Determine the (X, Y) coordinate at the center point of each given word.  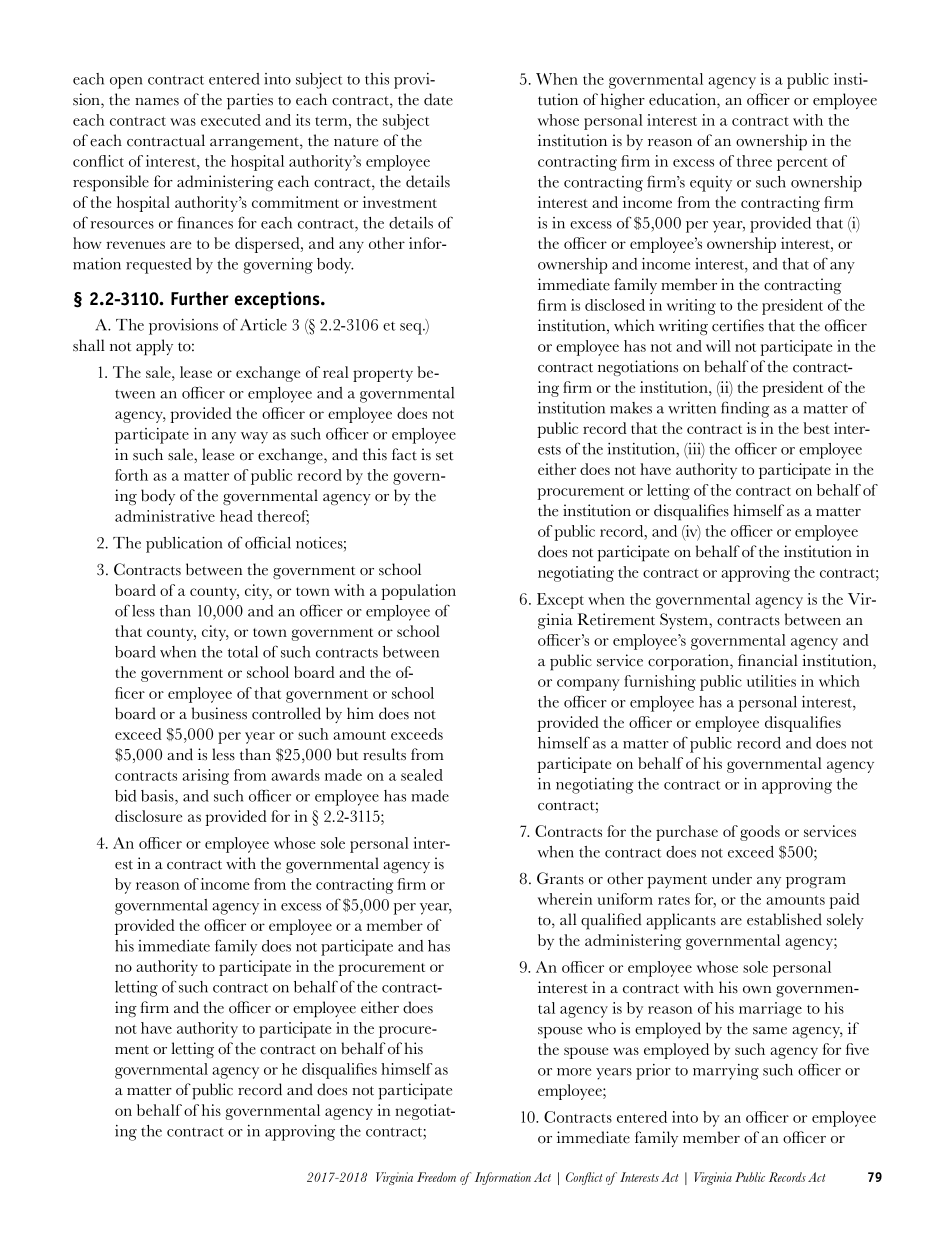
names (157, 102)
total (243, 652)
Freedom (436, 1177)
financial (768, 660)
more (574, 1072)
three (754, 161)
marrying (726, 1072)
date (438, 99)
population (418, 592)
